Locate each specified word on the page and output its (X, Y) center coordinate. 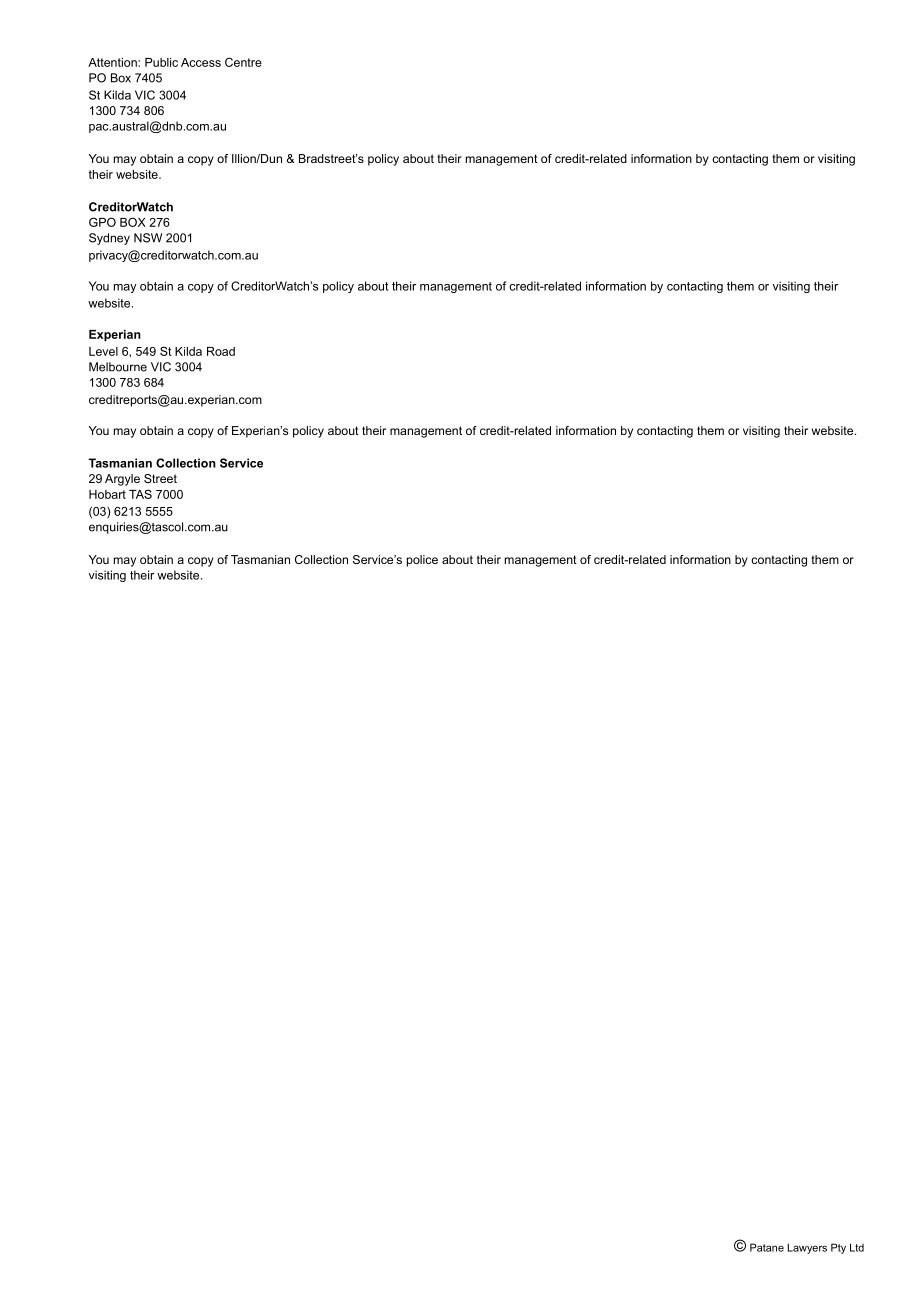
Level (103, 351)
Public (161, 62)
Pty (838, 1248)
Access (201, 62)
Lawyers (807, 1248)
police (422, 561)
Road (221, 351)
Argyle (122, 480)
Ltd (857, 1247)
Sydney (109, 239)
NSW (148, 238)
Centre (243, 62)
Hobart (107, 494)
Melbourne (118, 367)
